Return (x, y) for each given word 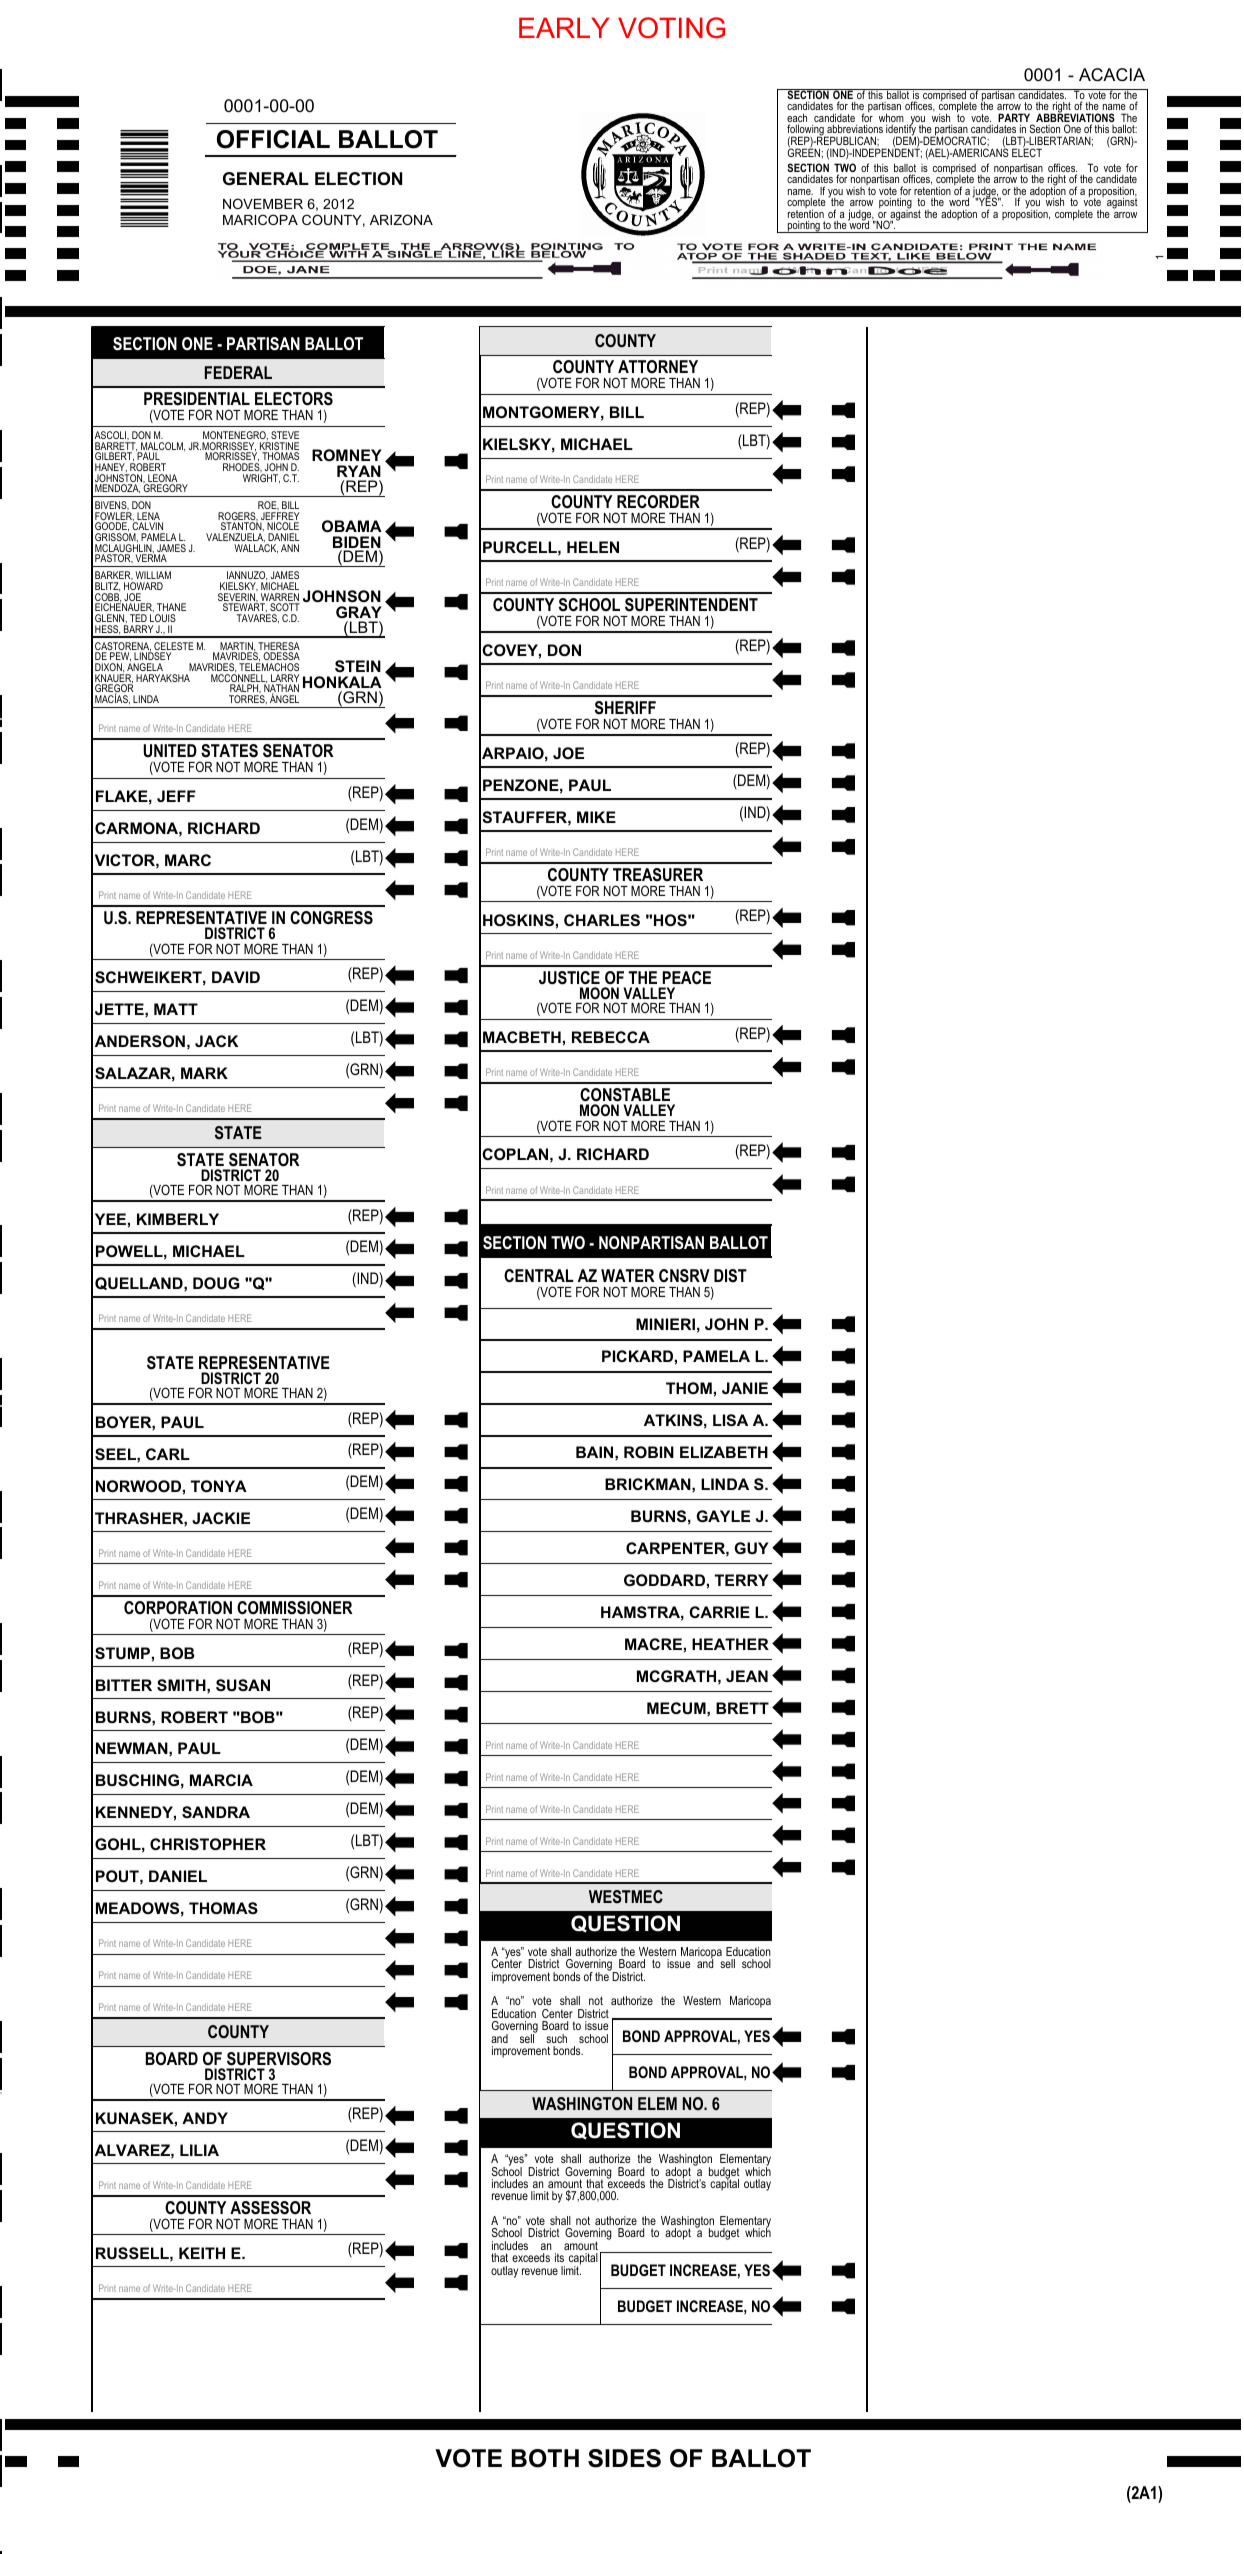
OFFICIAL (273, 139)
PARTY (1015, 119)
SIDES (624, 2458)
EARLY (564, 27)
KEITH (202, 2253)
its (559, 2257)
